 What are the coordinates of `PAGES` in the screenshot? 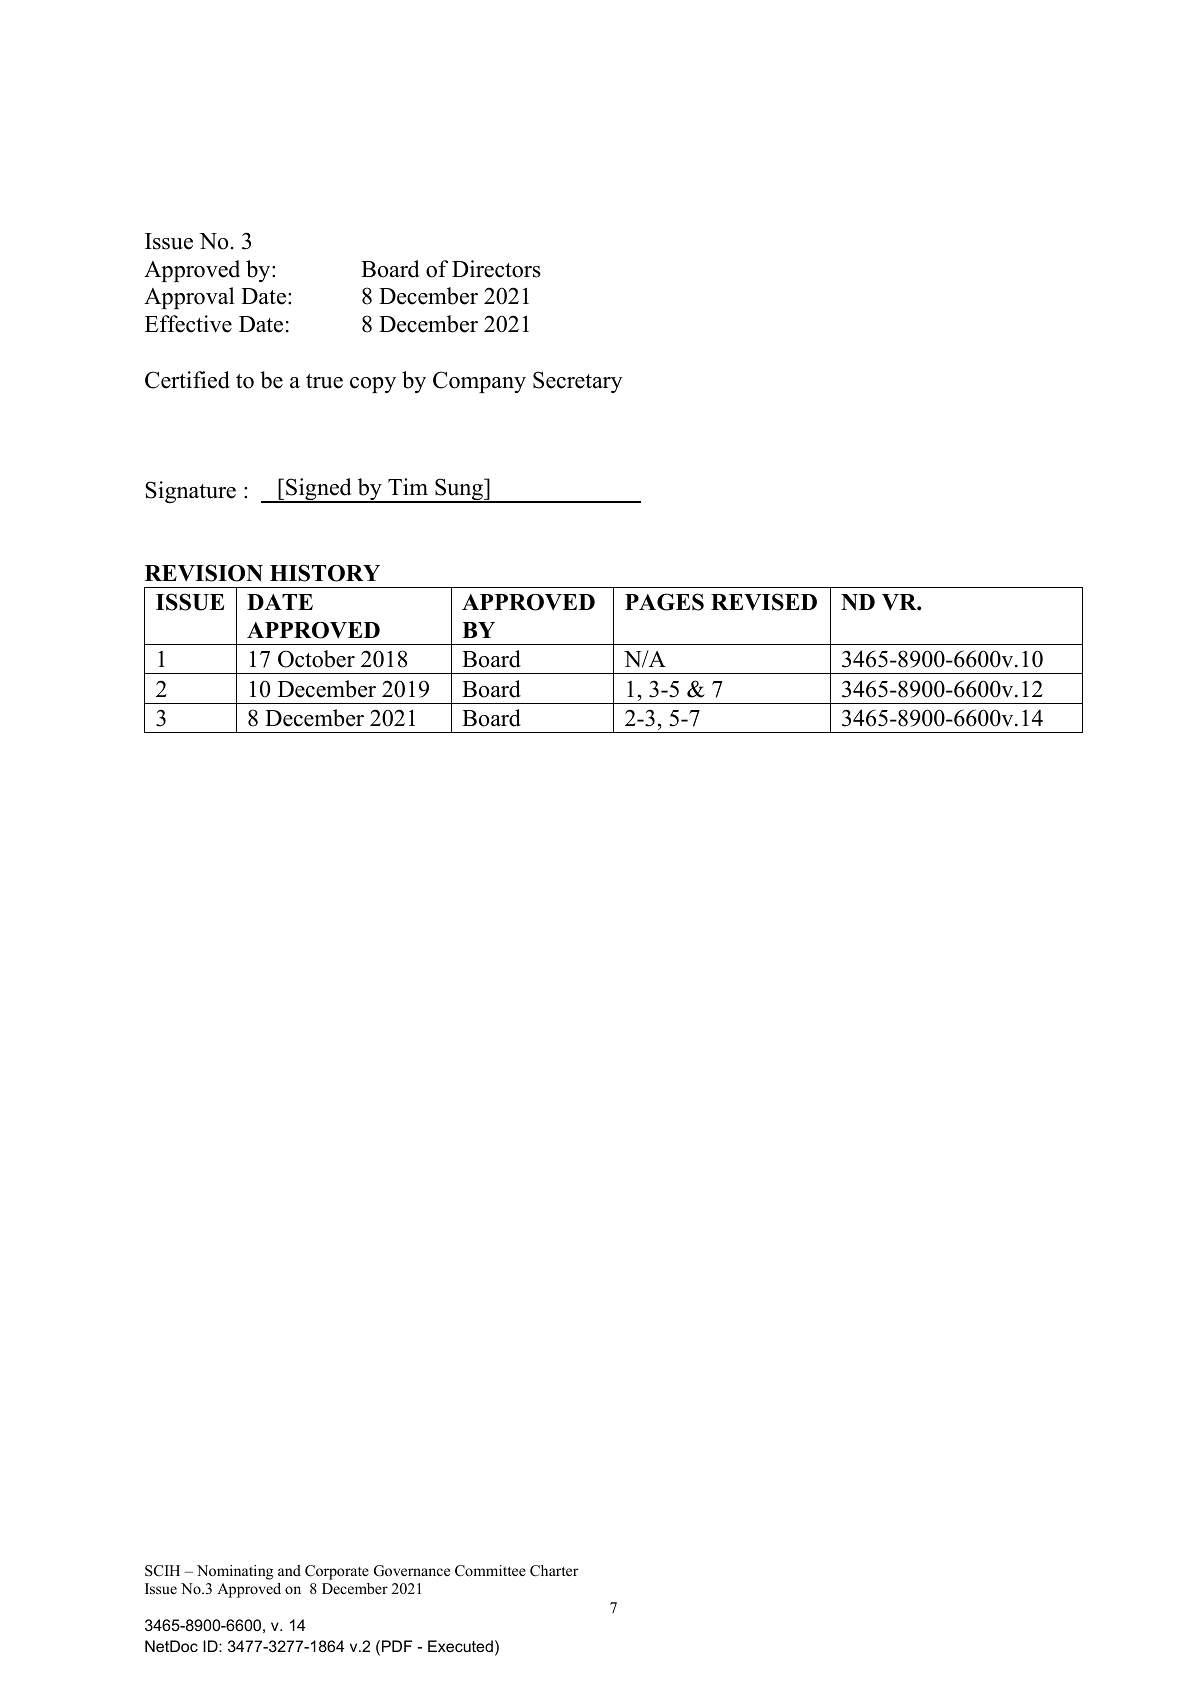 It's located at (664, 602).
